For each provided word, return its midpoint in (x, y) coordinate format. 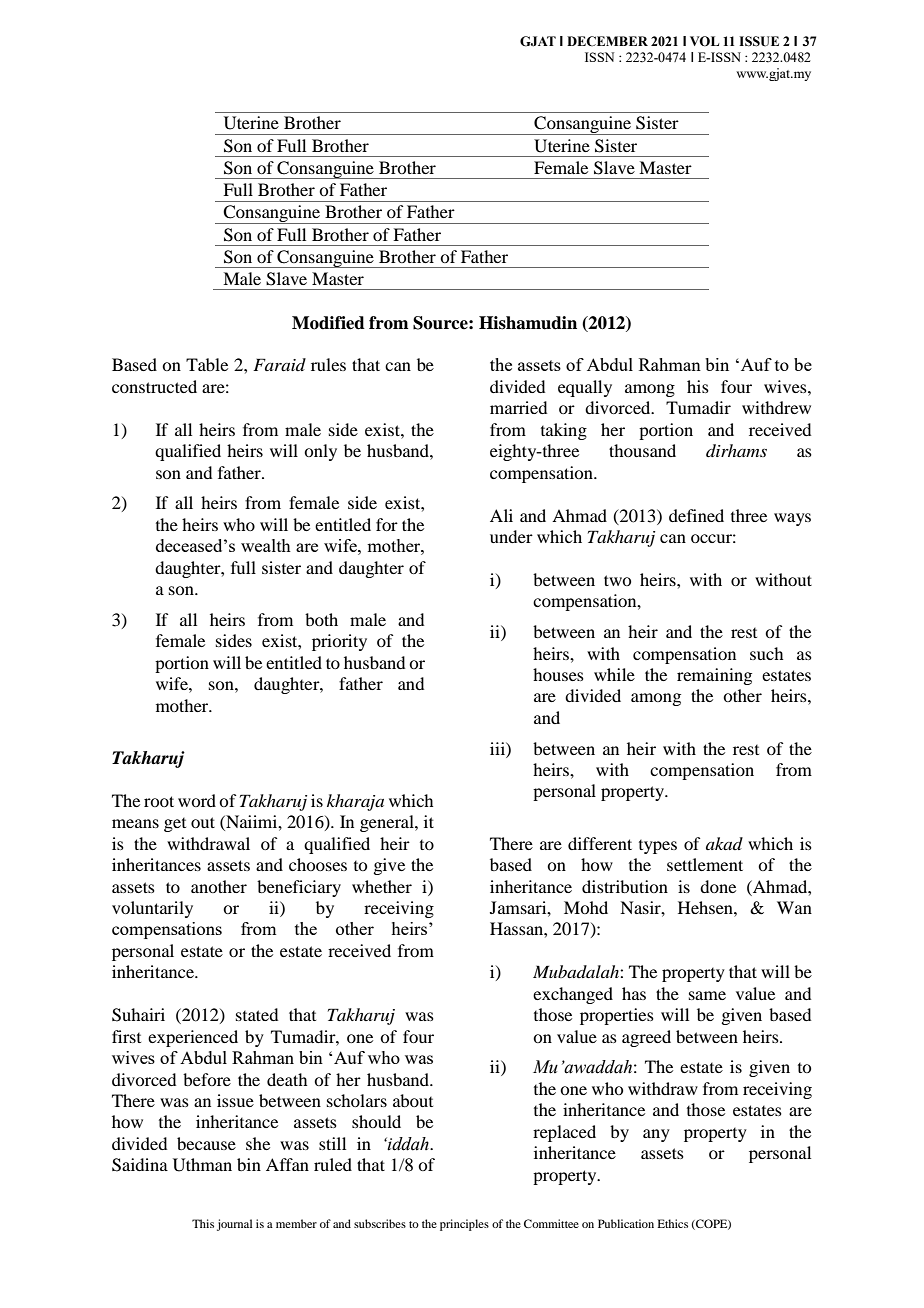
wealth (266, 545)
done (718, 886)
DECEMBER (607, 41)
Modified (328, 323)
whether (382, 886)
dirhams (736, 450)
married (518, 407)
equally (585, 388)
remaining (714, 676)
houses (558, 674)
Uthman (202, 1165)
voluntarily (152, 909)
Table (207, 364)
